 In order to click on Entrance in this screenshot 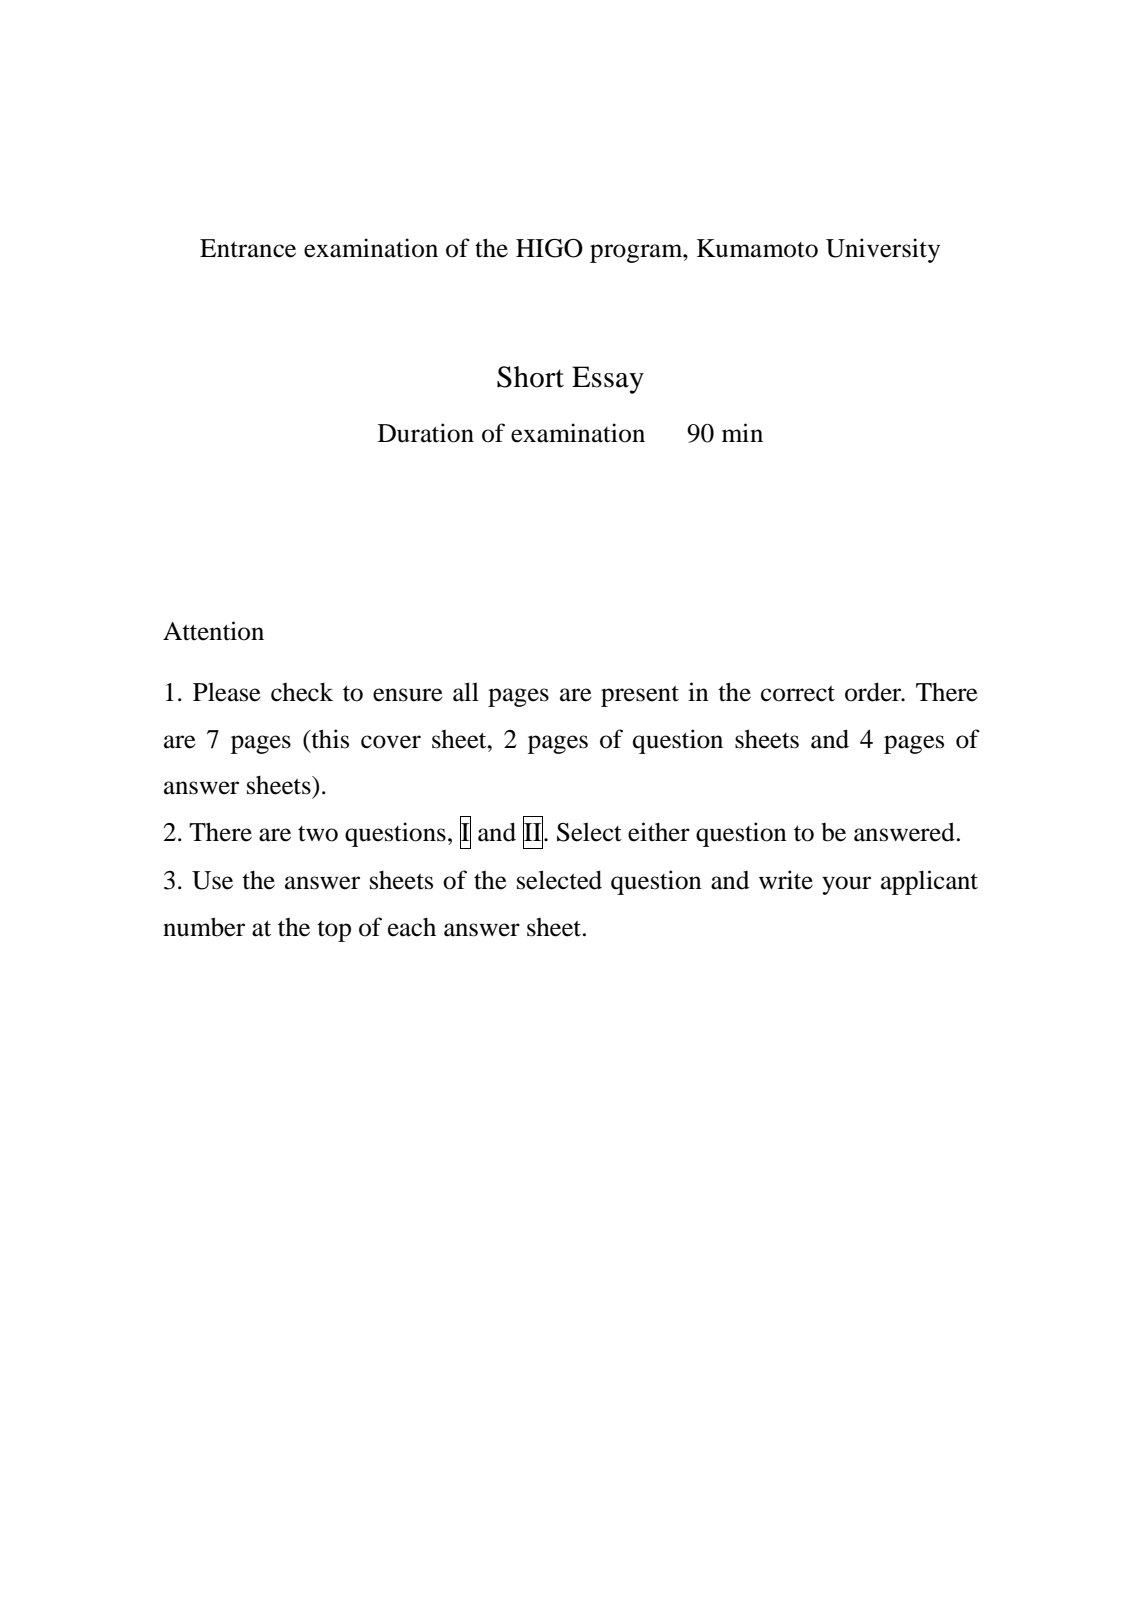, I will do `click(248, 248)`.
